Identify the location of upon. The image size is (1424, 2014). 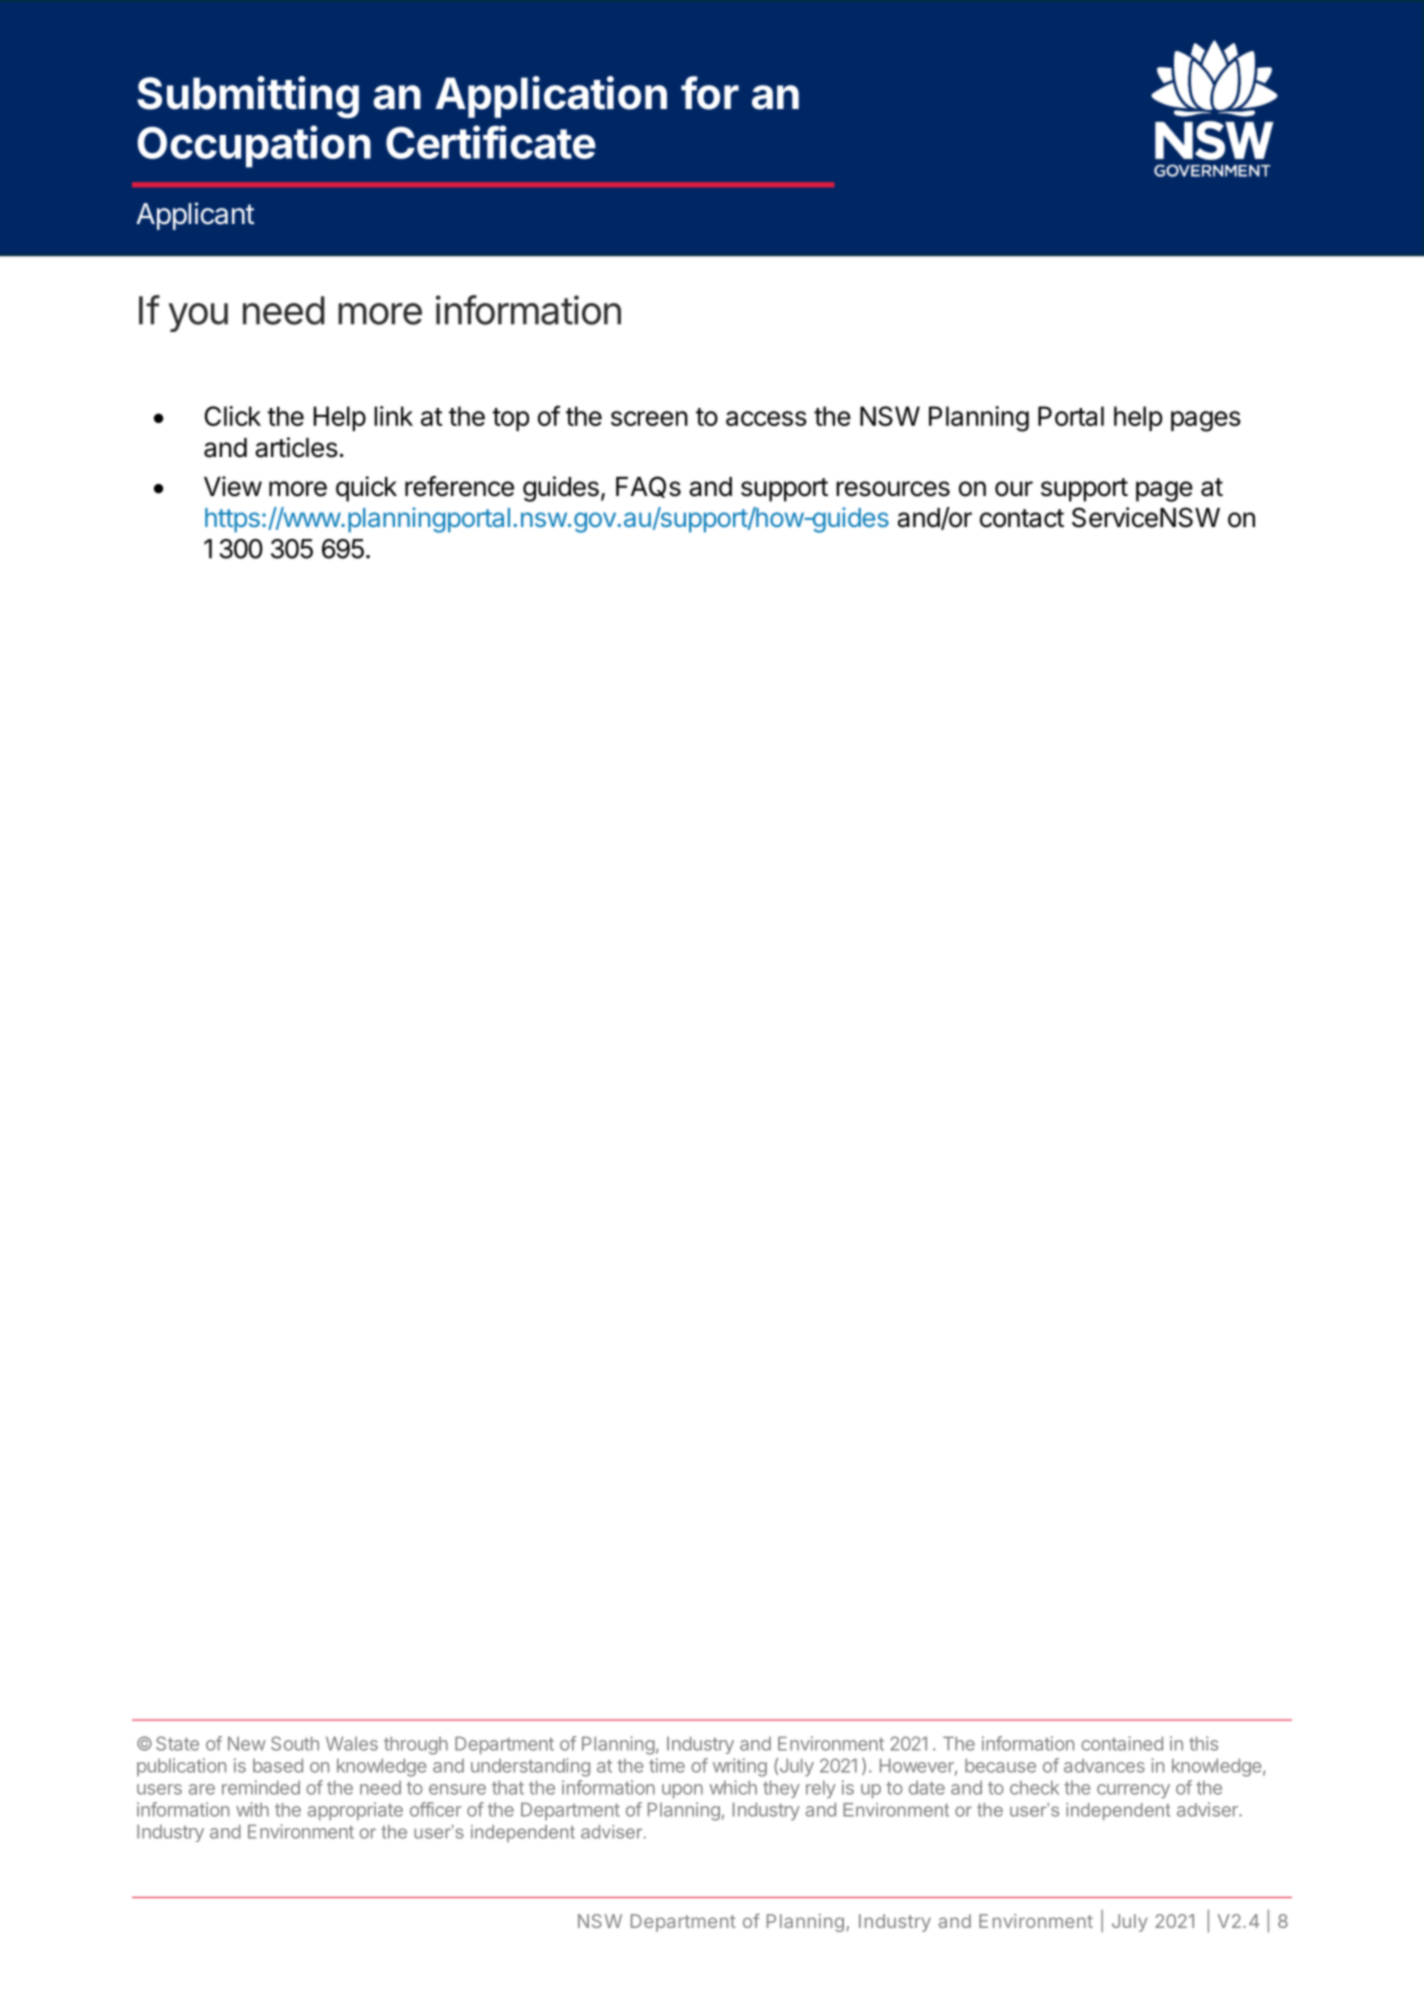
(682, 1791).
